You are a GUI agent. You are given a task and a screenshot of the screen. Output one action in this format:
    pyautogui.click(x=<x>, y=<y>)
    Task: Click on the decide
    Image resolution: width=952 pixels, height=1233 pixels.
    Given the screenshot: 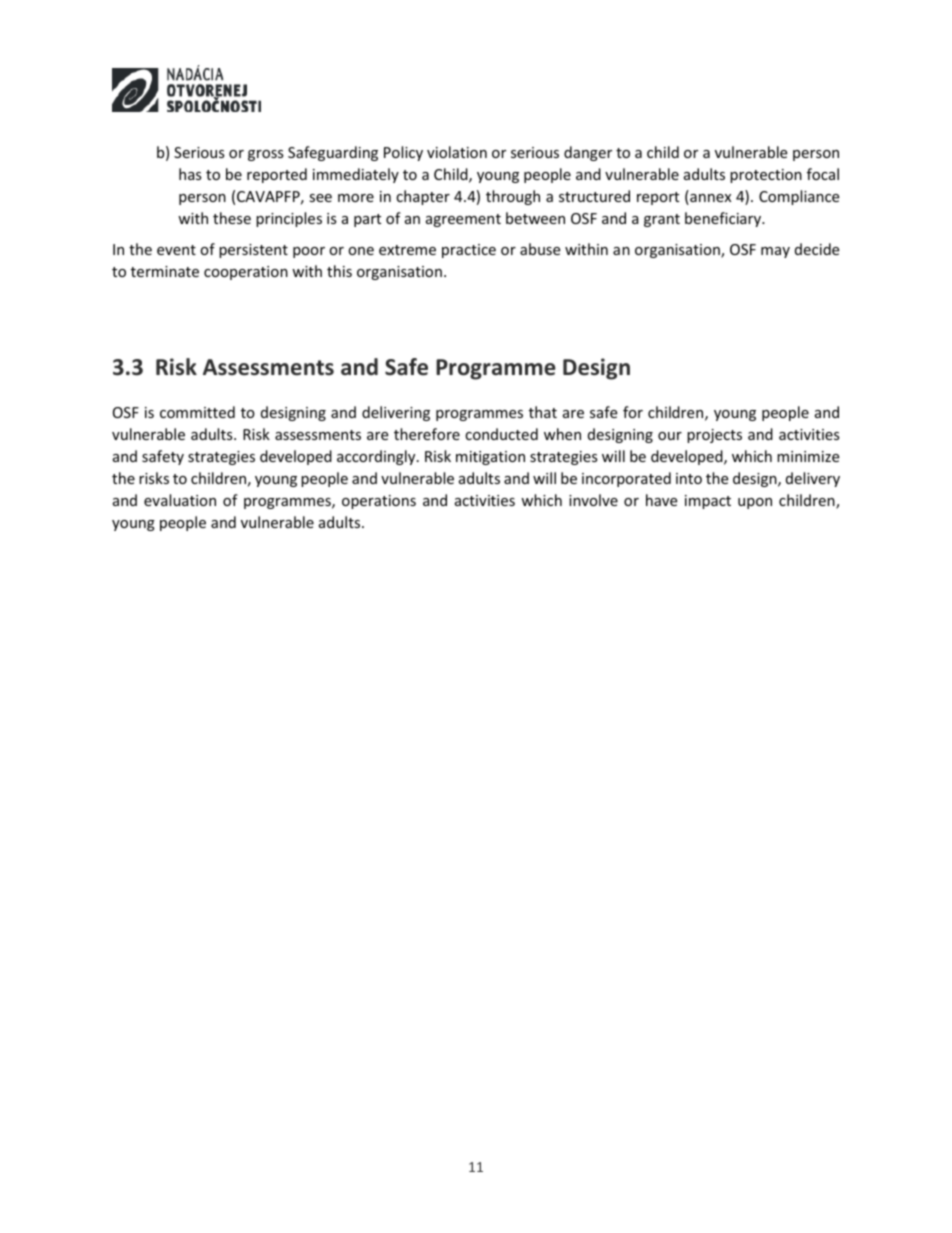 What is the action you would take?
    pyautogui.click(x=817, y=249)
